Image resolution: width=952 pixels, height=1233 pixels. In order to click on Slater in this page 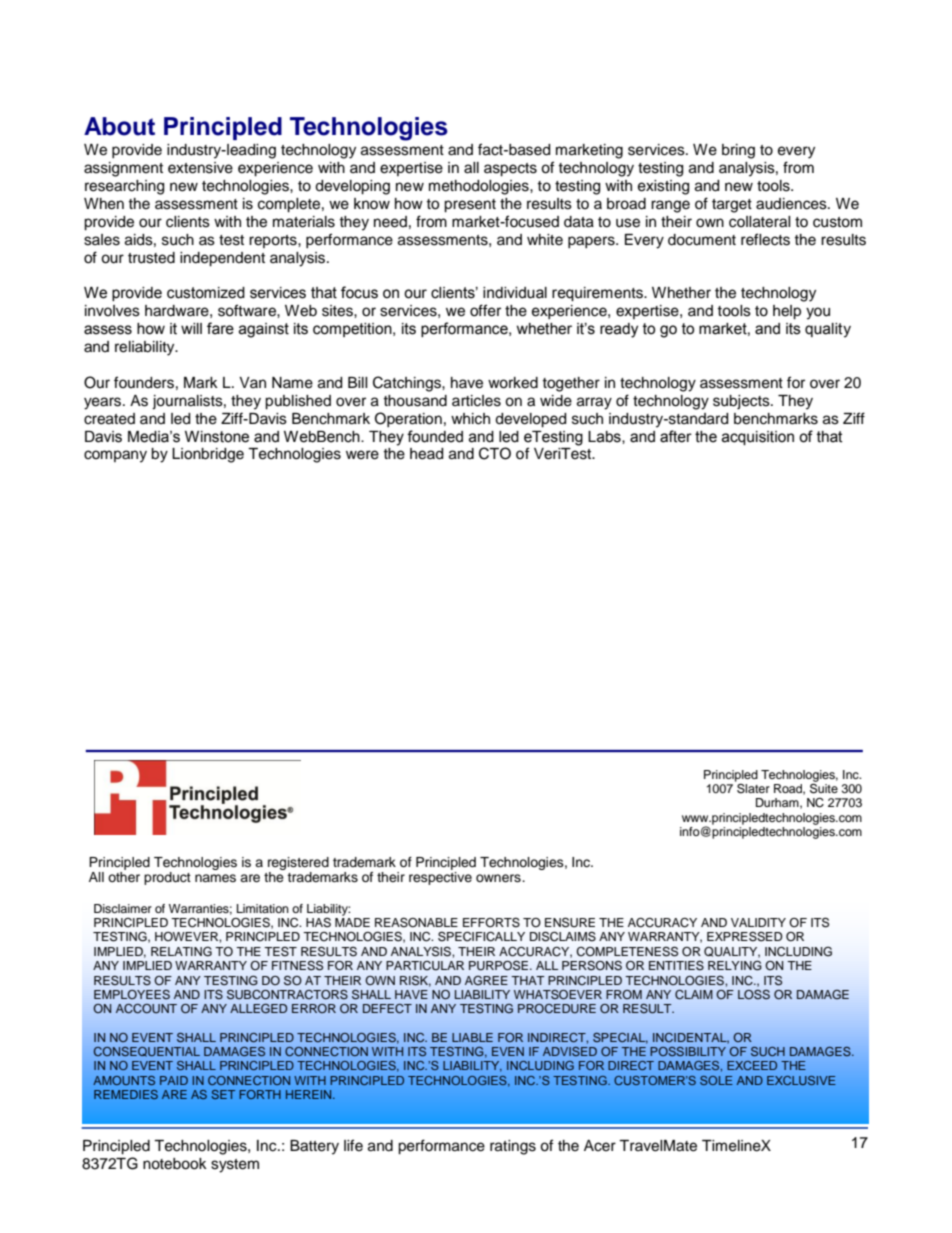, I will do `click(752, 787)`.
